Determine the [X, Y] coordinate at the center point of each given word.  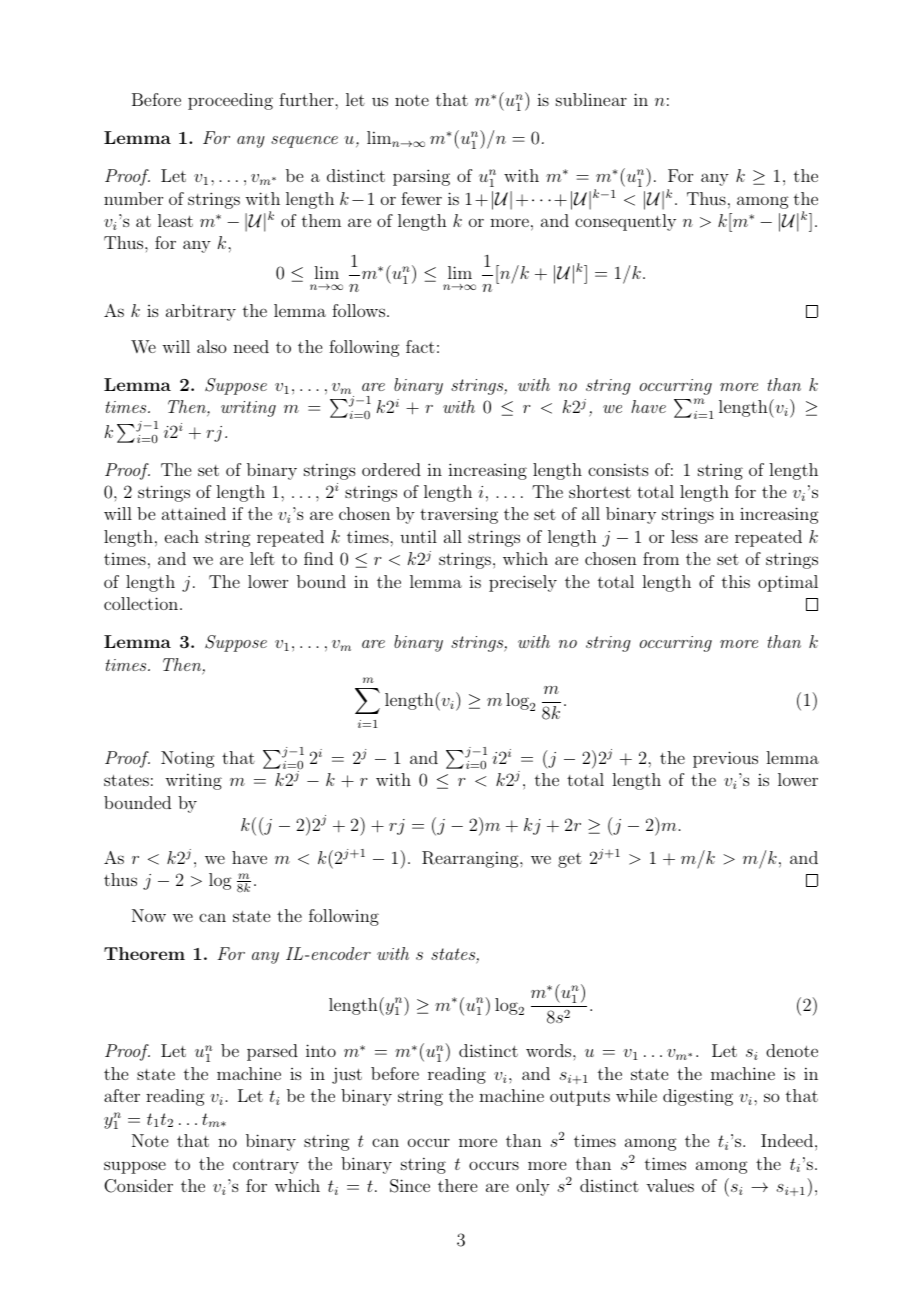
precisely [523, 583]
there [457, 1185]
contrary [266, 1166]
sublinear [591, 99]
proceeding [230, 101]
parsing [421, 177]
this [736, 581]
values [670, 1185]
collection [142, 603]
